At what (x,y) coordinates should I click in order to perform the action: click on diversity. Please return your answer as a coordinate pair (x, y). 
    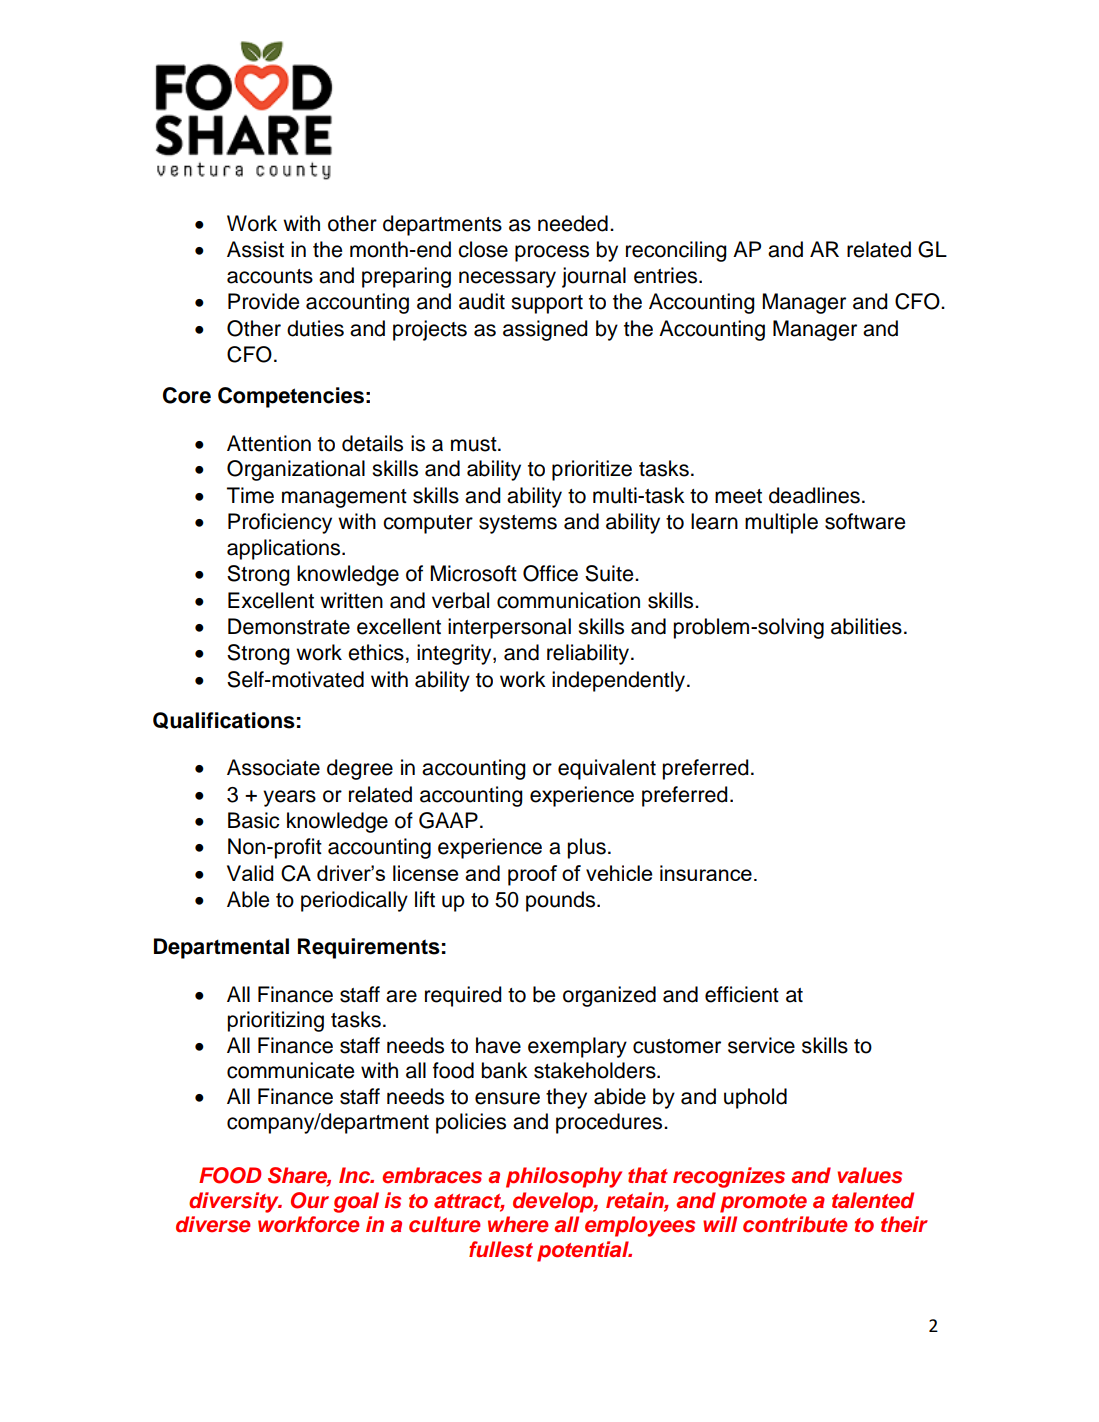
    Looking at the image, I should click on (235, 1202).
